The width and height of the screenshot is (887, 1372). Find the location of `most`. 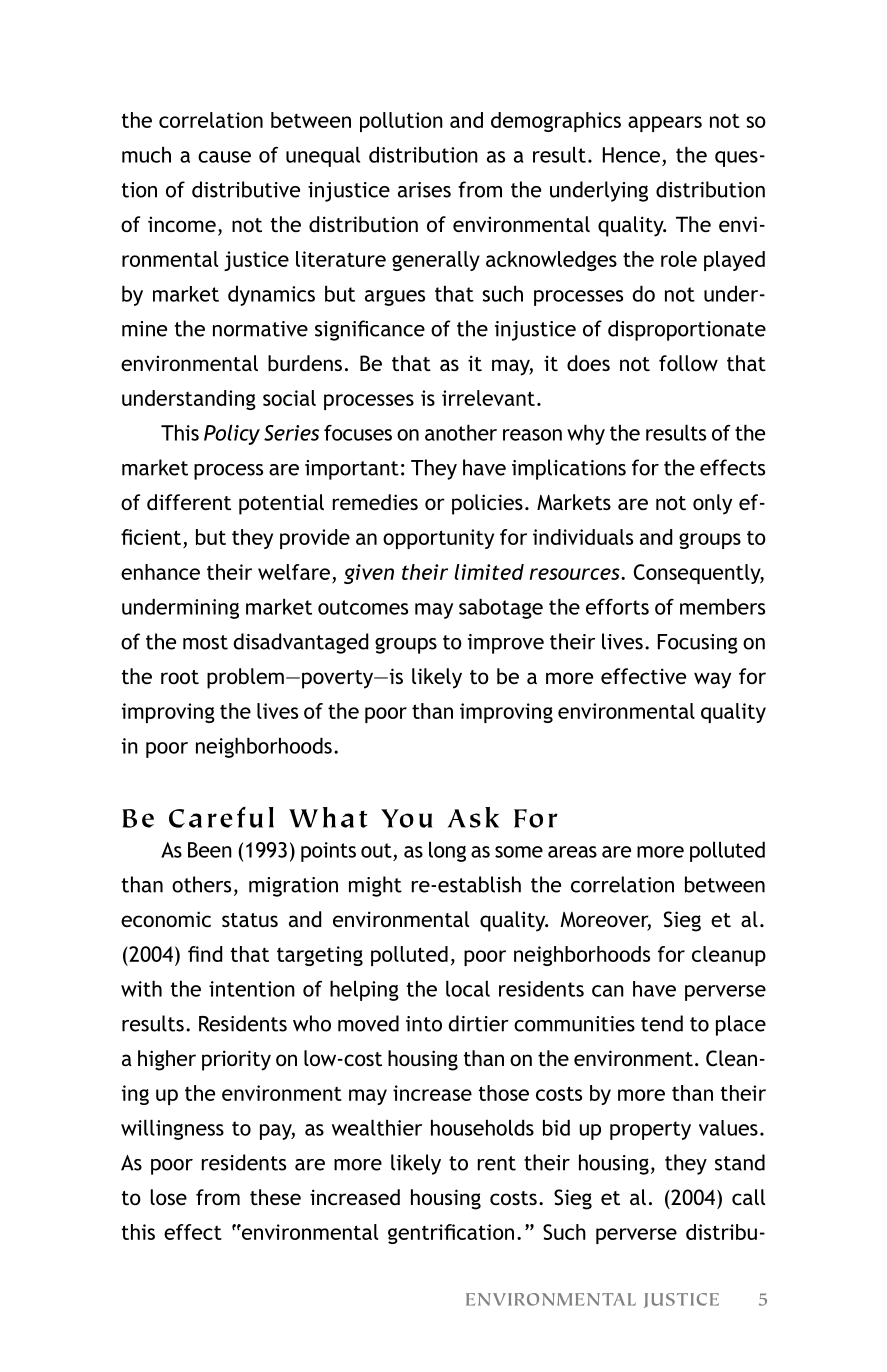

most is located at coordinates (205, 642).
